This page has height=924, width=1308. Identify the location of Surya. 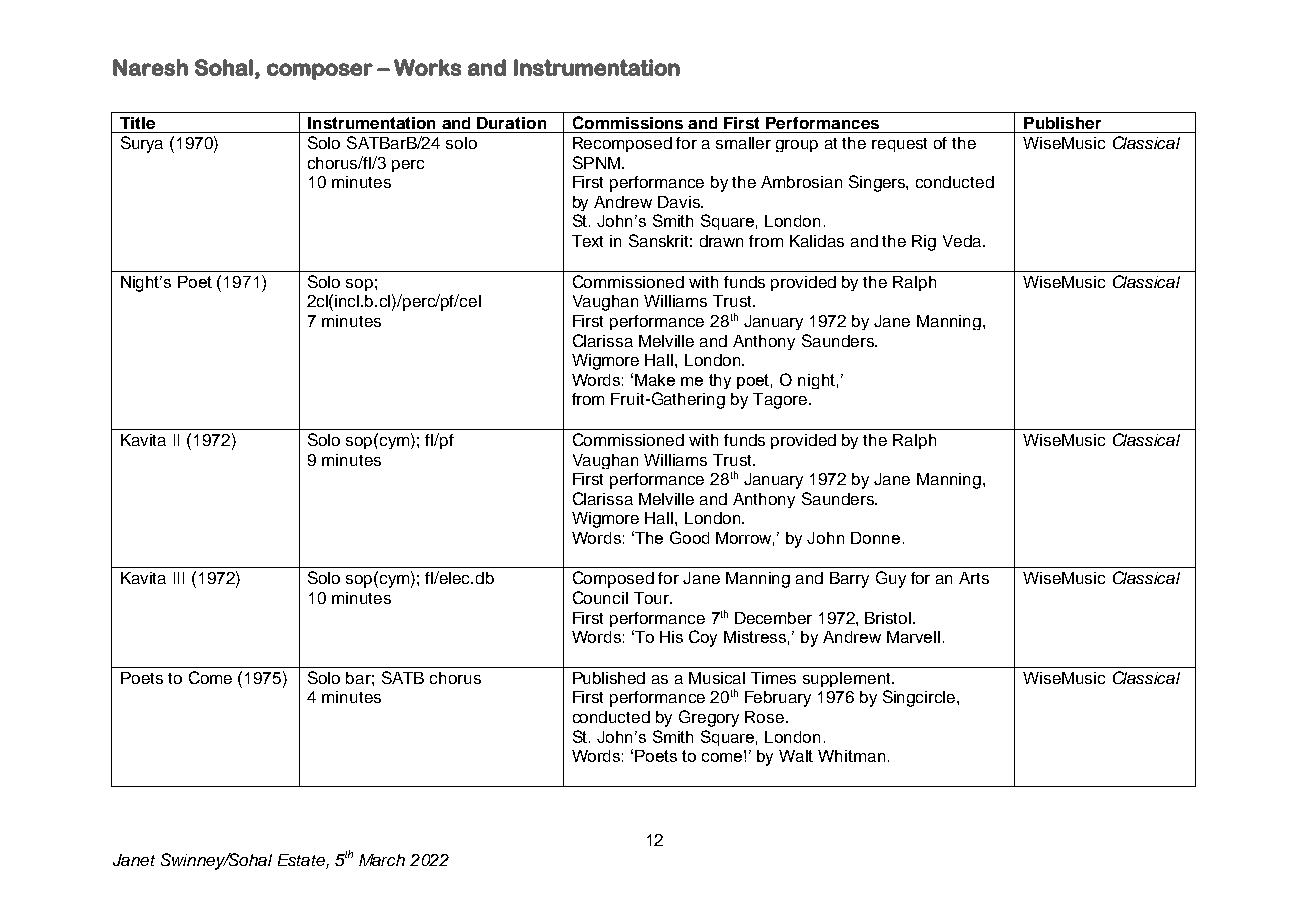
(142, 144).
